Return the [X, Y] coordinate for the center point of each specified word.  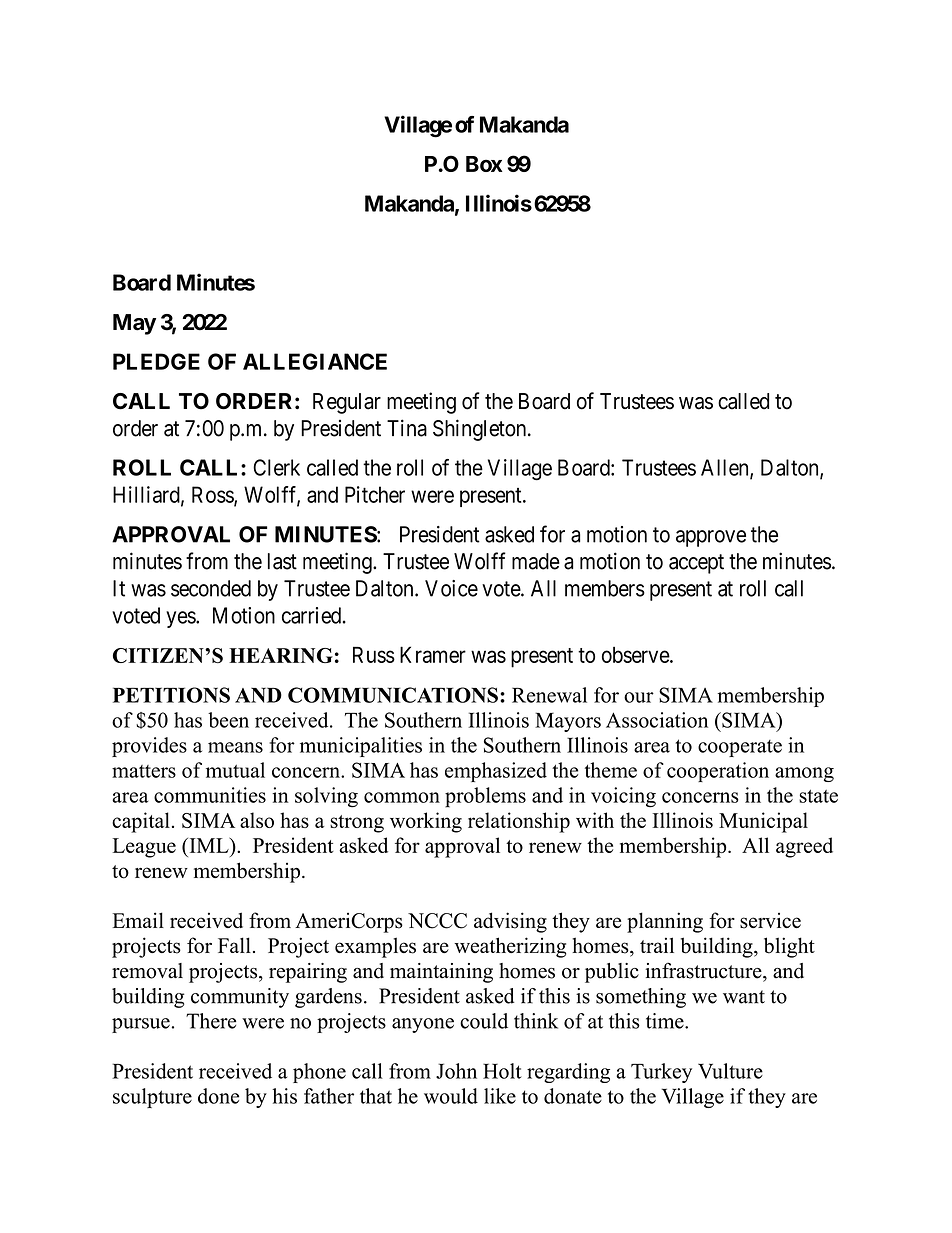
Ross [213, 495]
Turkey [661, 1073]
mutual [235, 770]
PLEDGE [156, 361]
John [456, 1071]
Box [484, 164]
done [218, 1096]
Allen [726, 468]
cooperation [718, 772]
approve [711, 538]
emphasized [496, 772]
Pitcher [375, 494]
